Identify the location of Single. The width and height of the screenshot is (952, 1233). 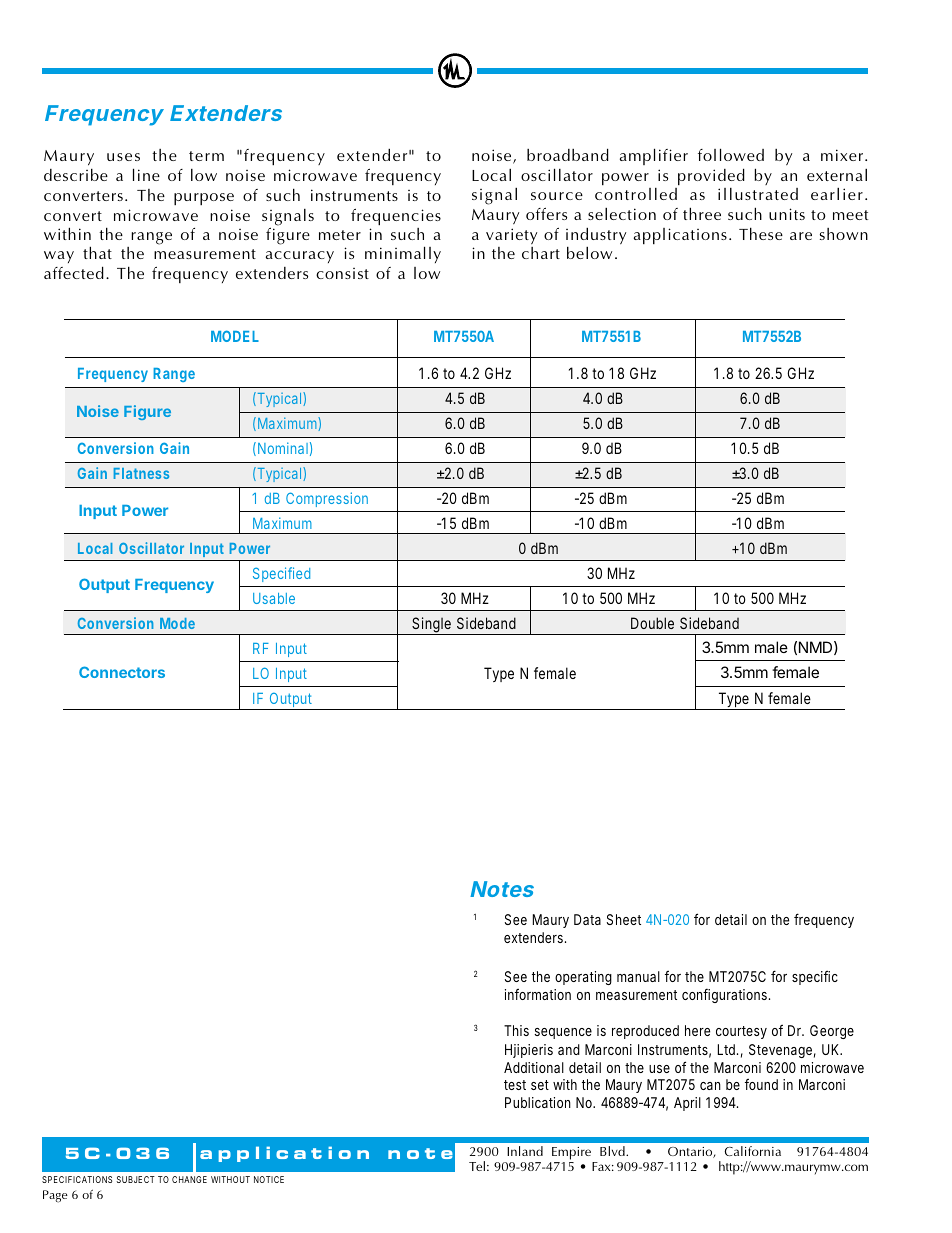
(431, 626).
